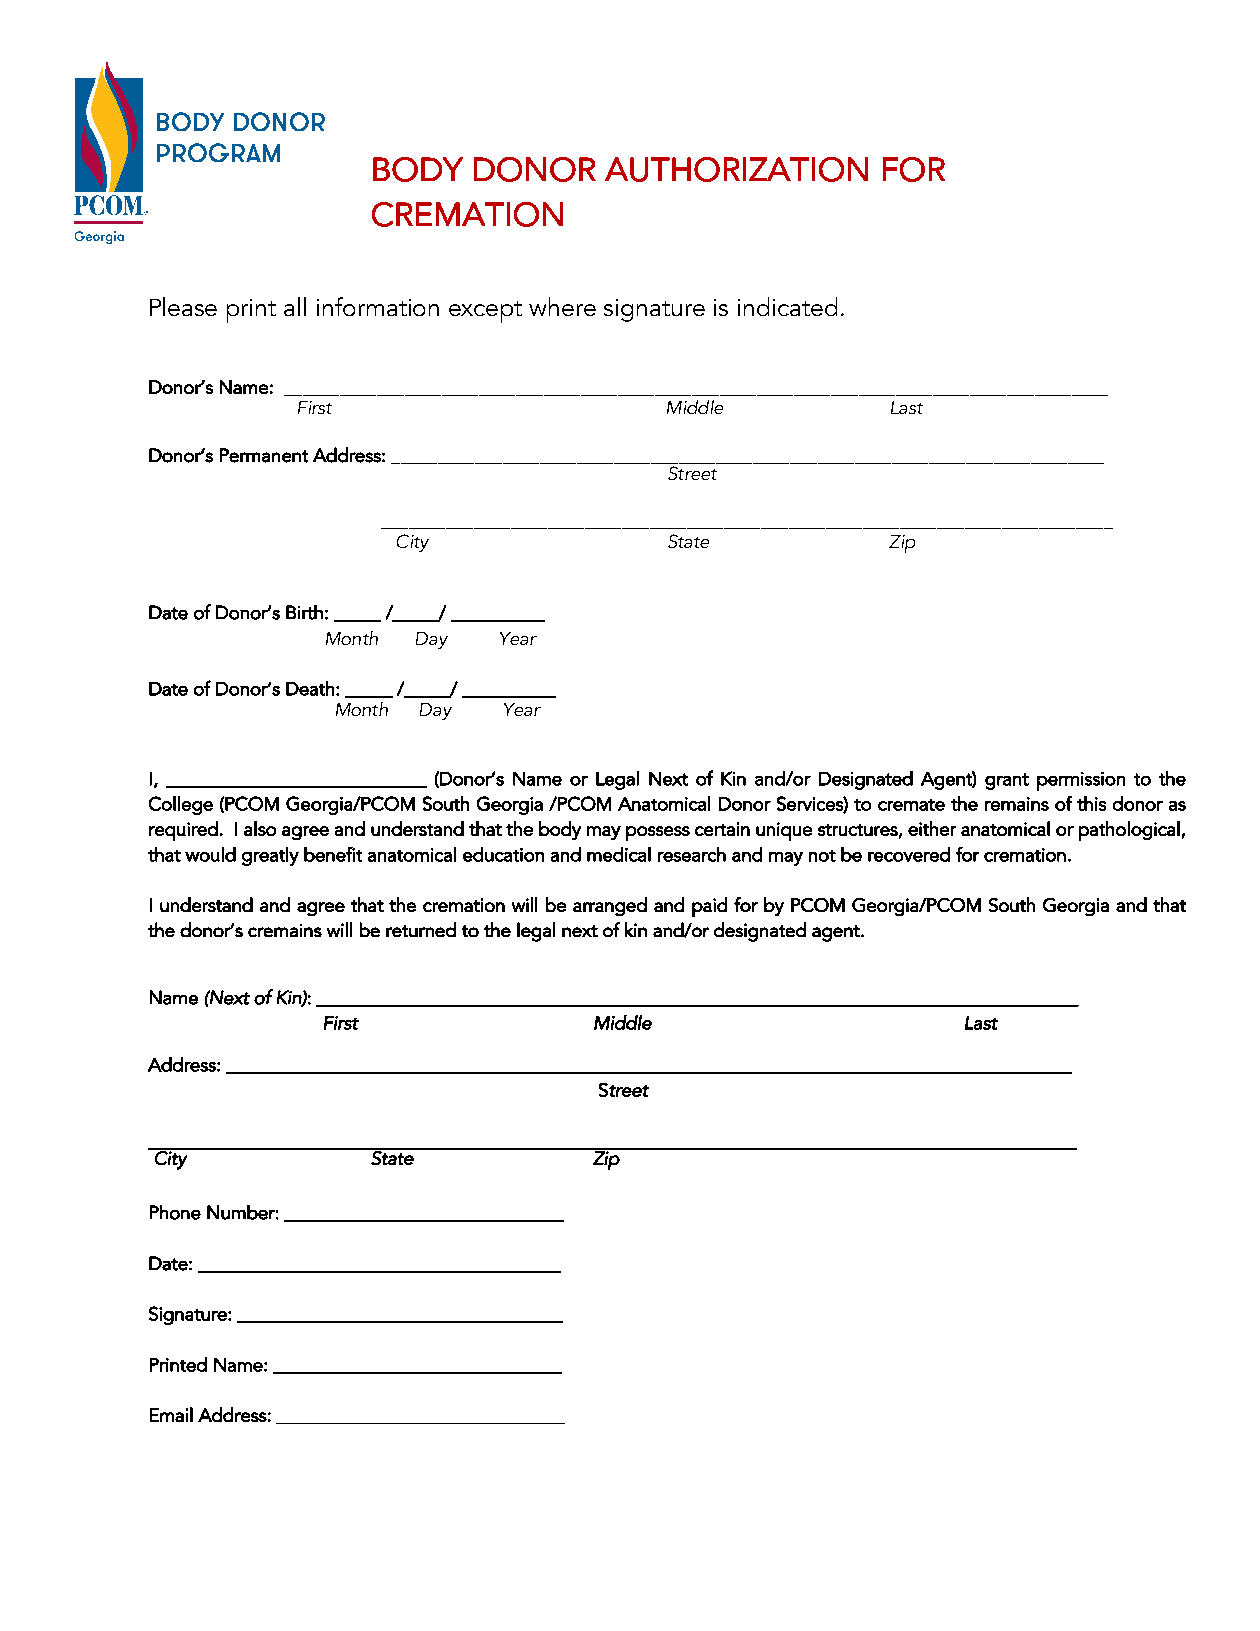 The width and height of the screenshot is (1260, 1631). What do you see at coordinates (171, 1414) in the screenshot?
I see `Email` at bounding box center [171, 1414].
